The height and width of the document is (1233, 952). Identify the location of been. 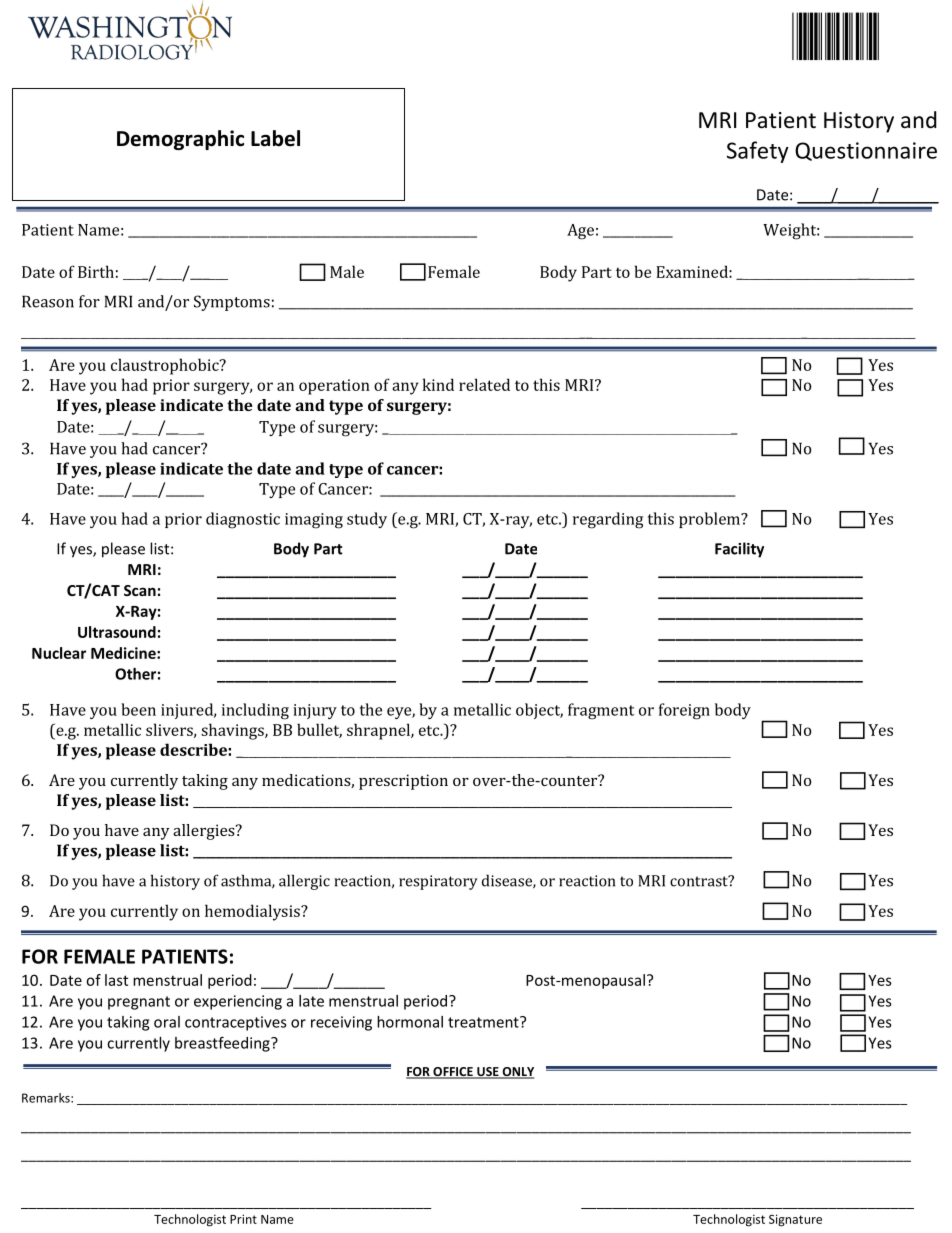
(138, 709).
